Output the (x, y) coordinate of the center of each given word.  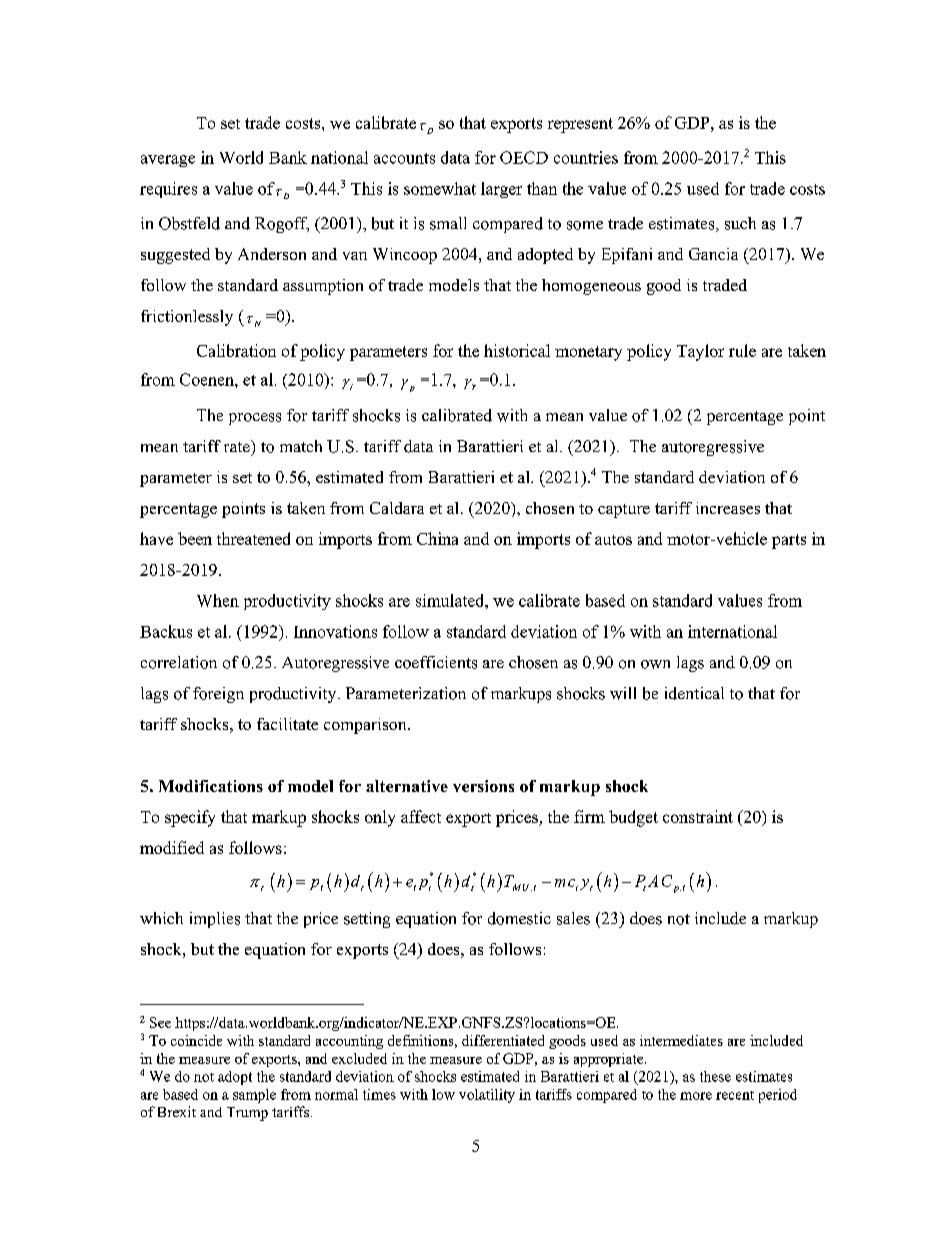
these (715, 1076)
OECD (524, 157)
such (740, 223)
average (168, 161)
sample (254, 1096)
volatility (487, 1096)
